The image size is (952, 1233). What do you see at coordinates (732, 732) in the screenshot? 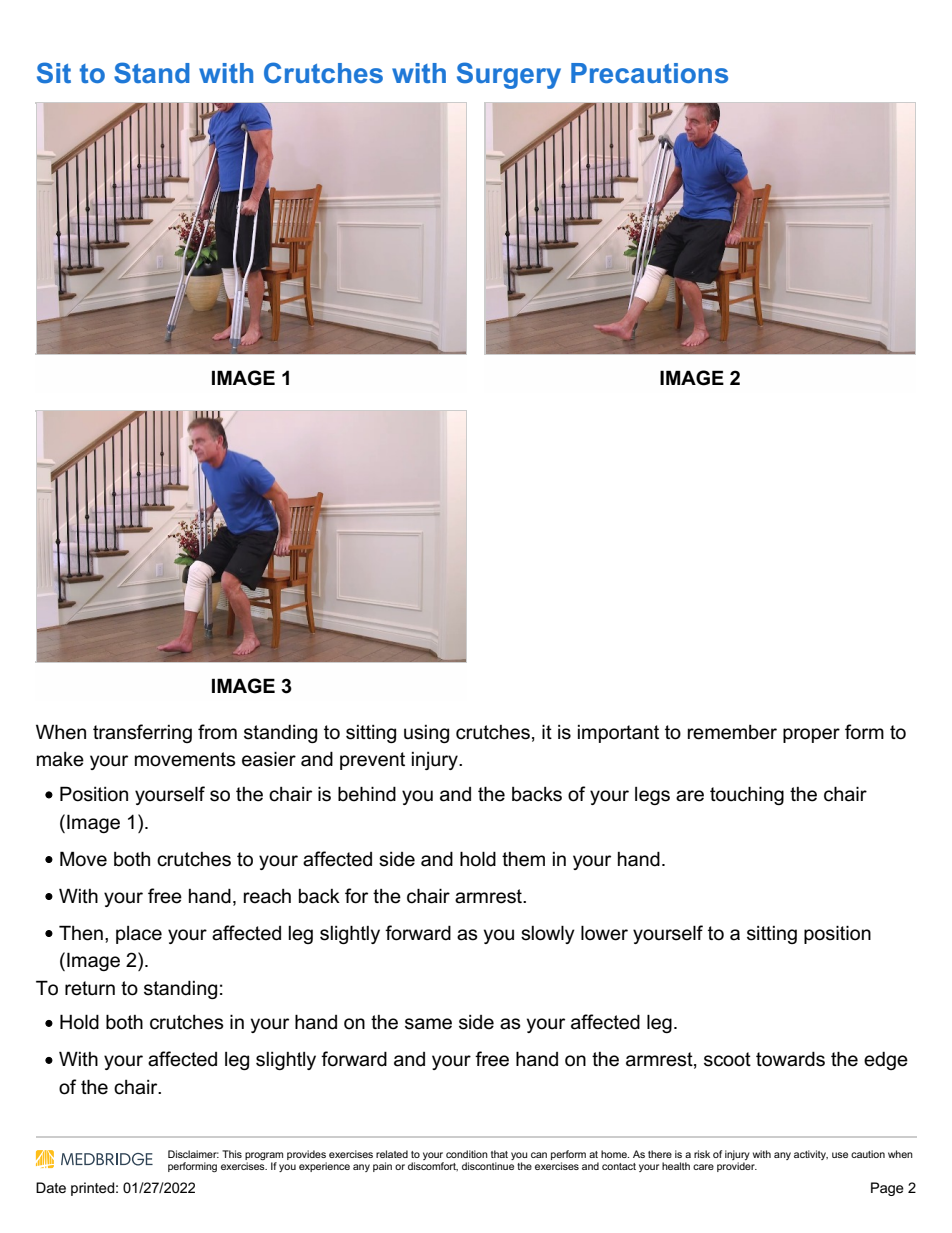
I see `remember` at bounding box center [732, 732].
